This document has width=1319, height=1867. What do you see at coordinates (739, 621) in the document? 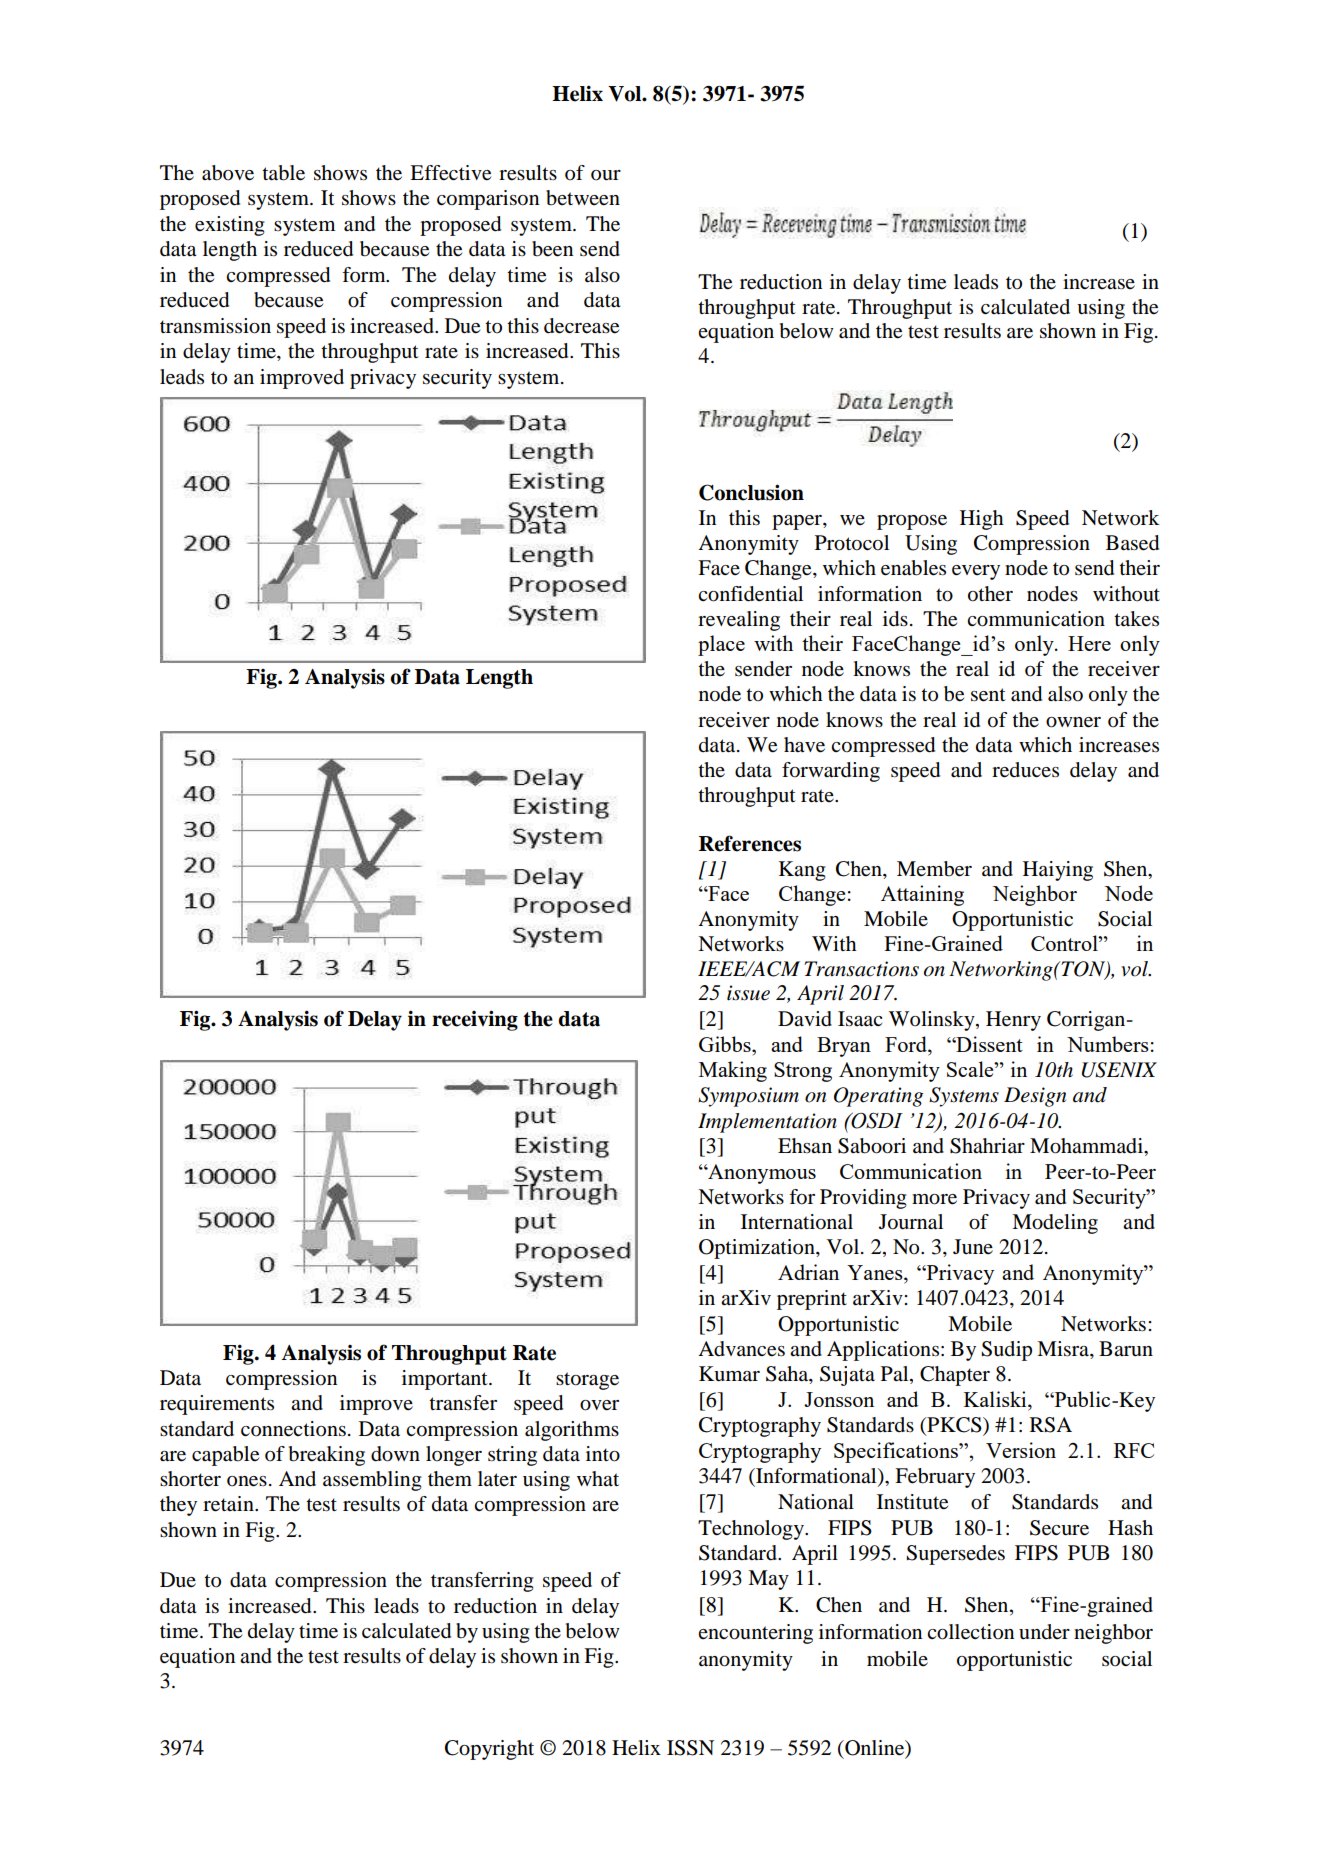
I see `revealing` at bounding box center [739, 621].
